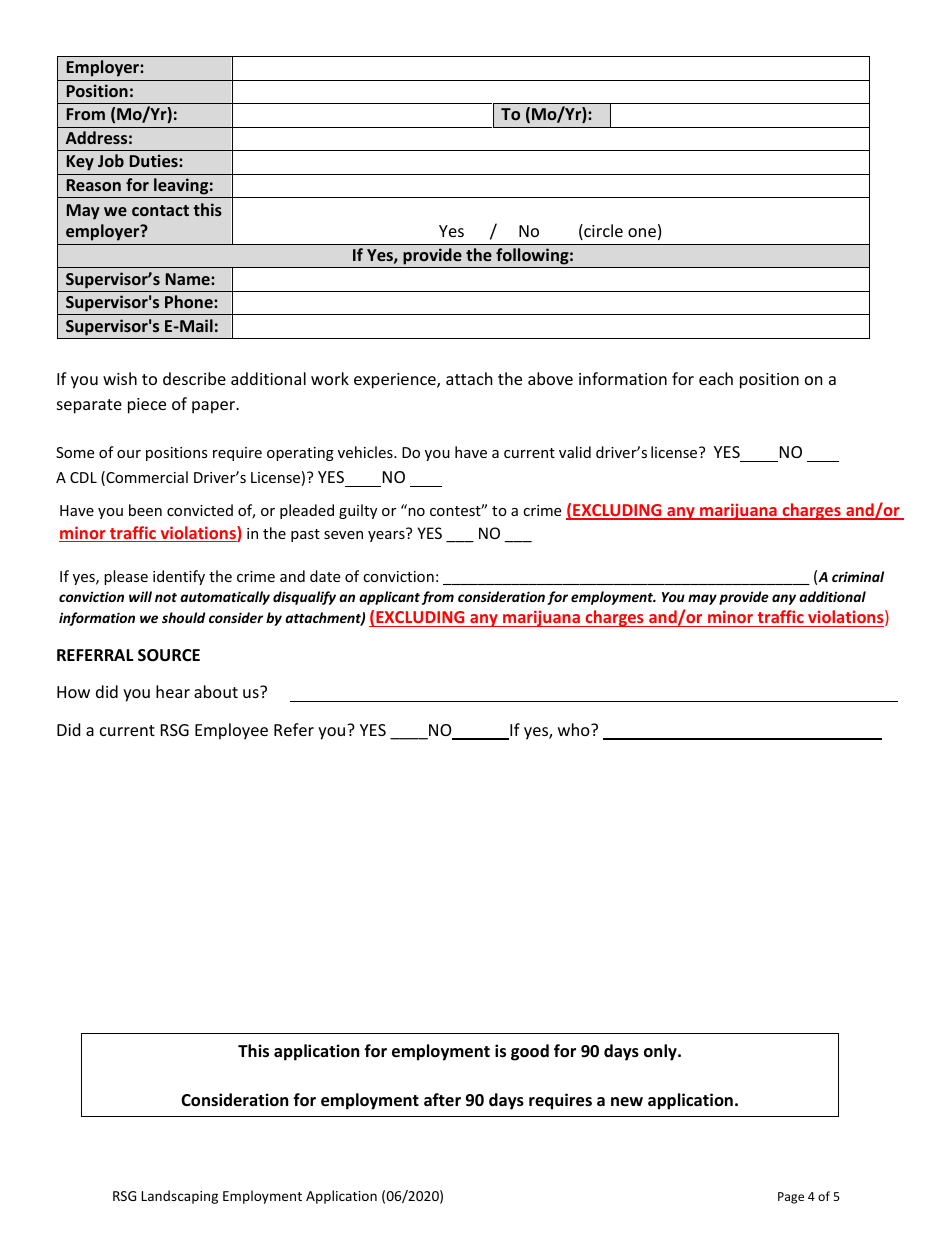 The image size is (952, 1233). Describe the element at coordinates (179, 1197) in the screenshot. I see `Landscaping` at that location.
